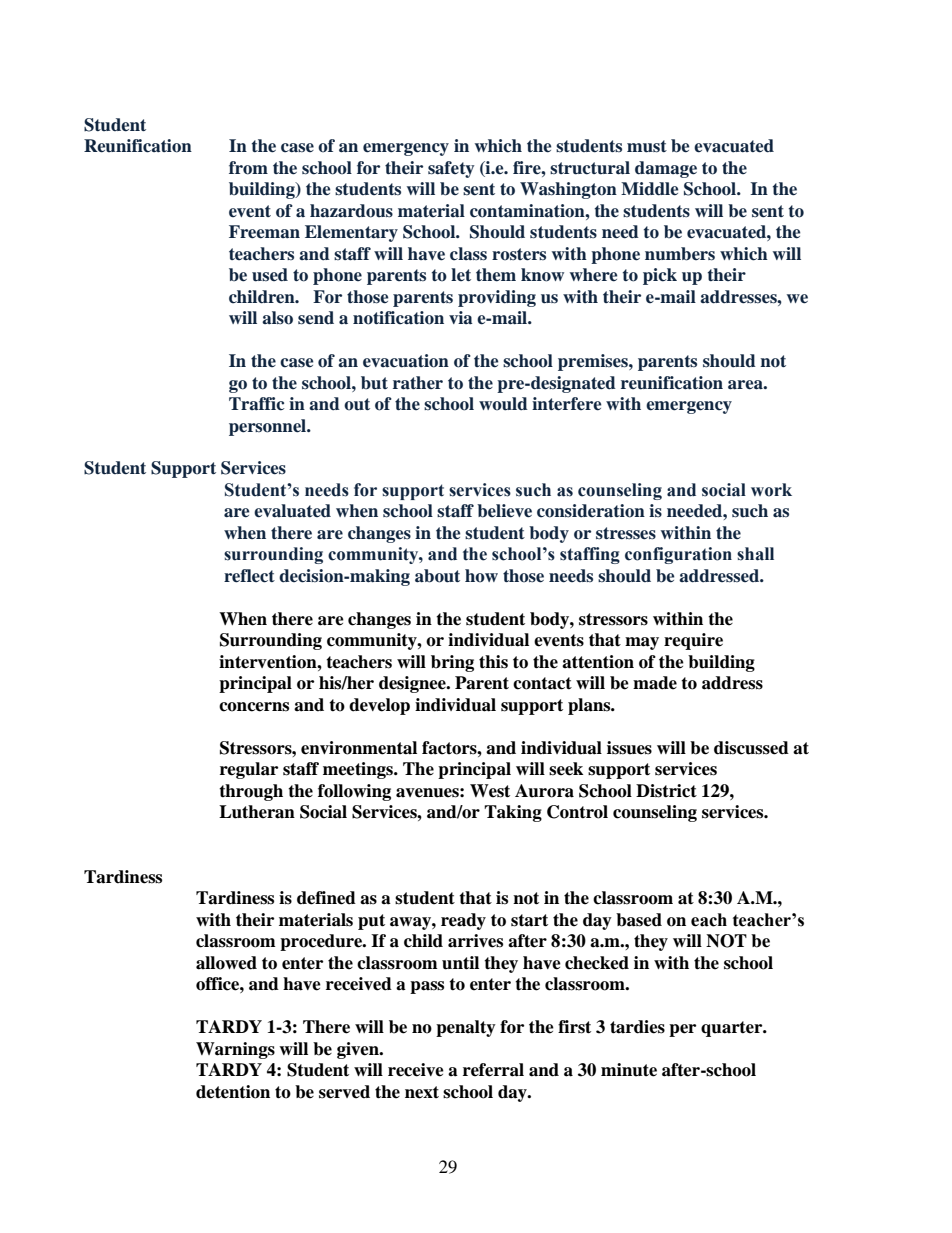 The width and height of the image is (952, 1233). What do you see at coordinates (235, 1050) in the image?
I see `Warnings` at bounding box center [235, 1050].
